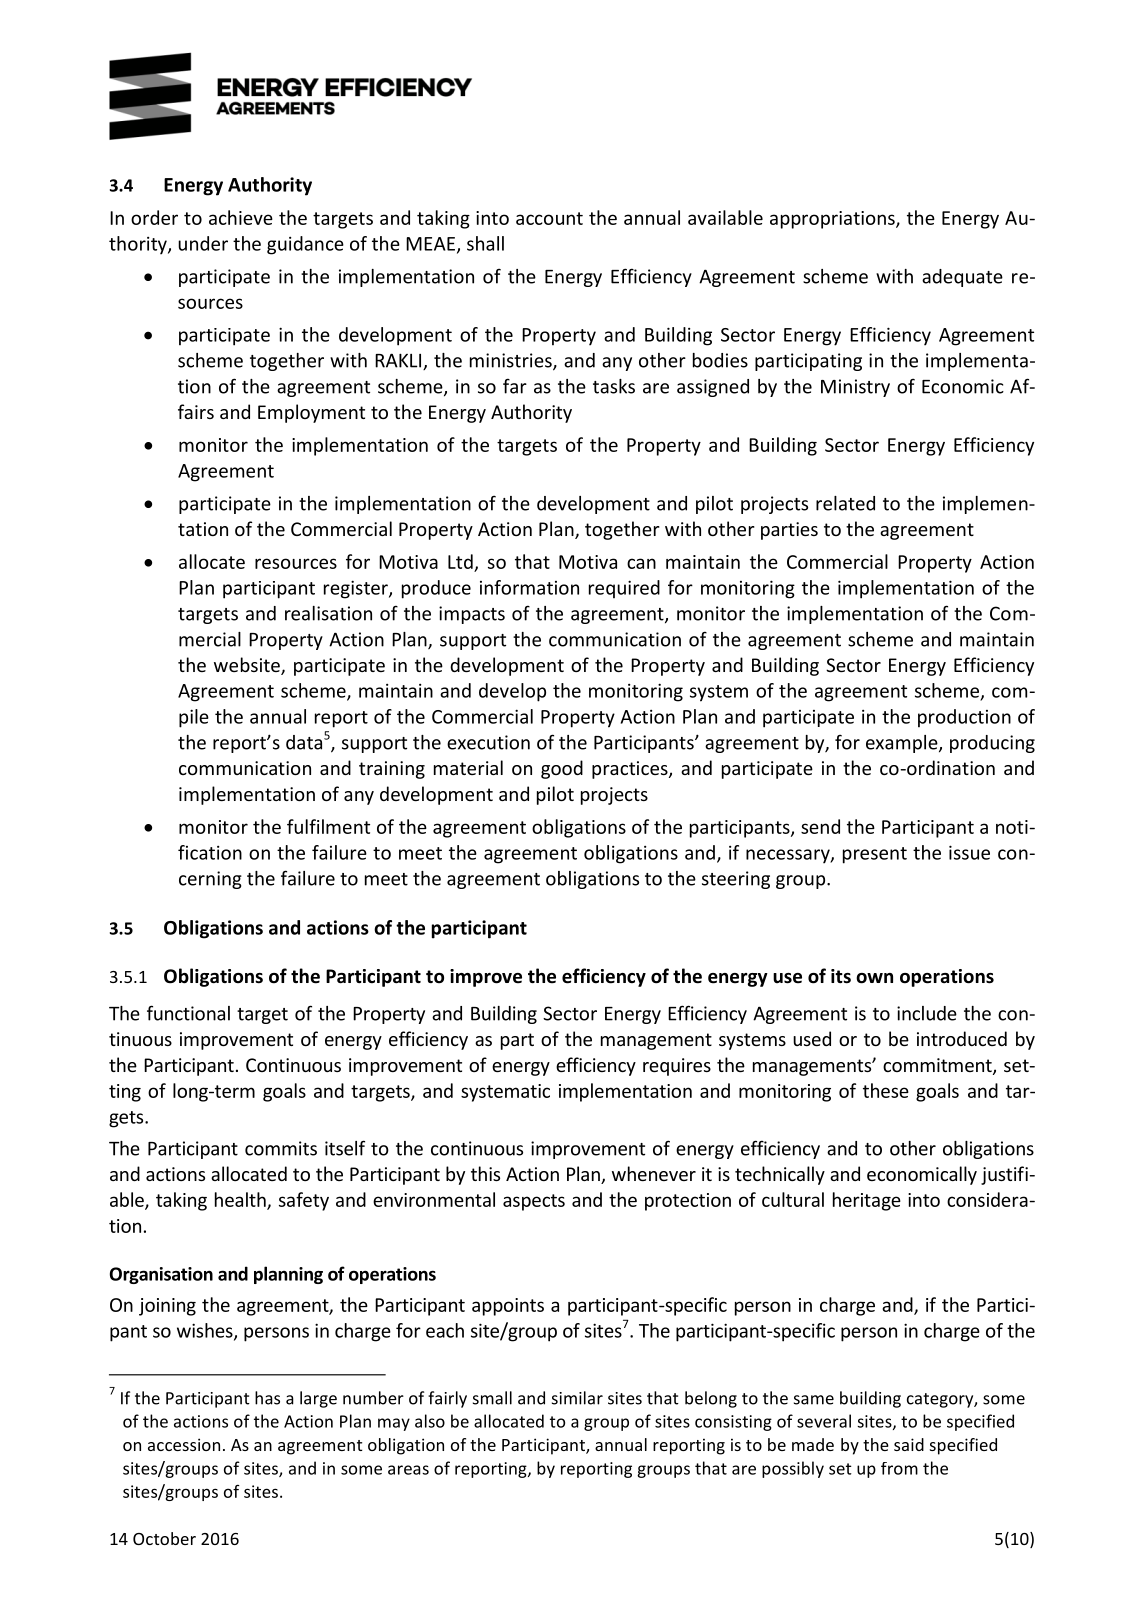  What do you see at coordinates (845, 503) in the image?
I see `related` at bounding box center [845, 503].
